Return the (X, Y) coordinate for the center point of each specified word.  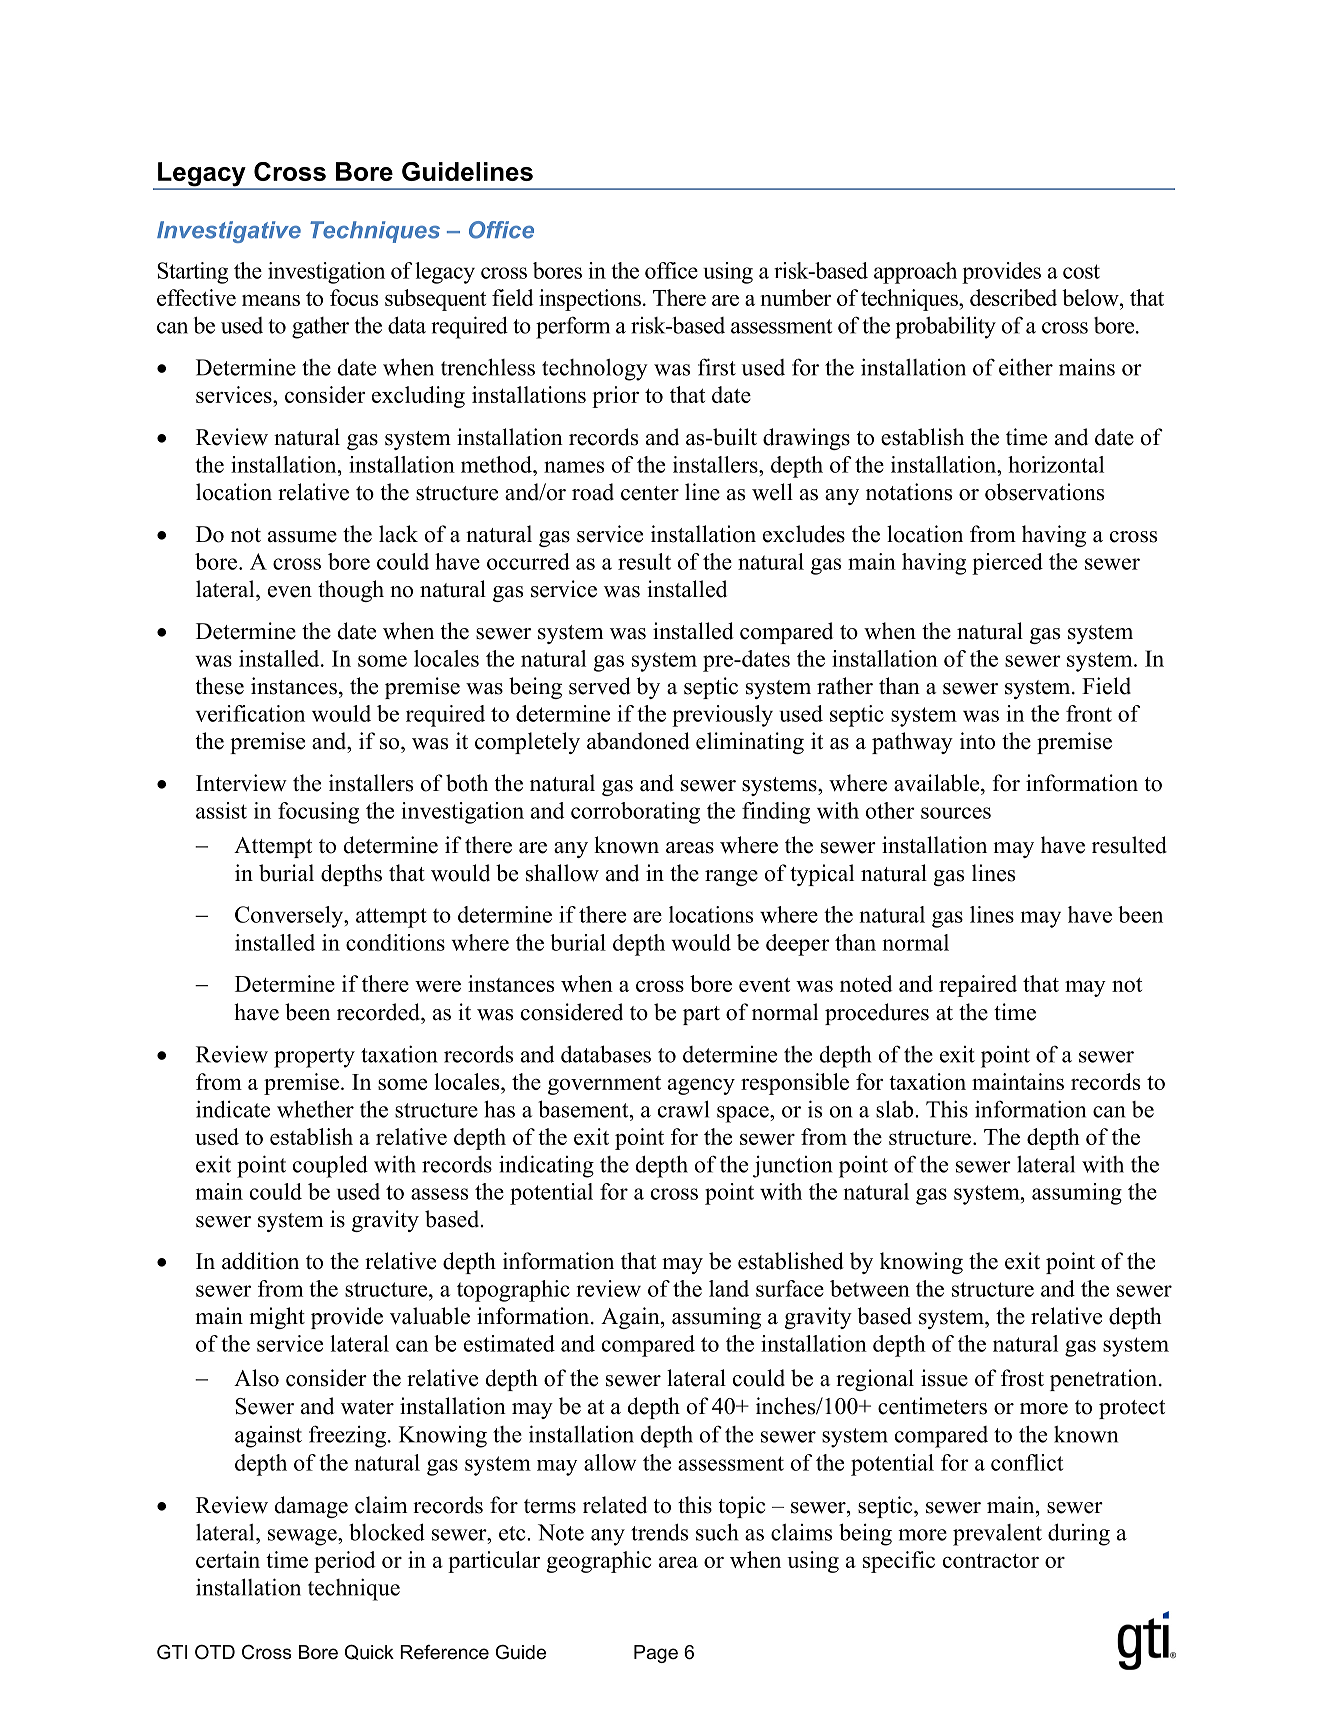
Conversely (290, 917)
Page (656, 1654)
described (1013, 297)
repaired (978, 986)
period (345, 1562)
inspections (590, 300)
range (731, 878)
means (271, 300)
